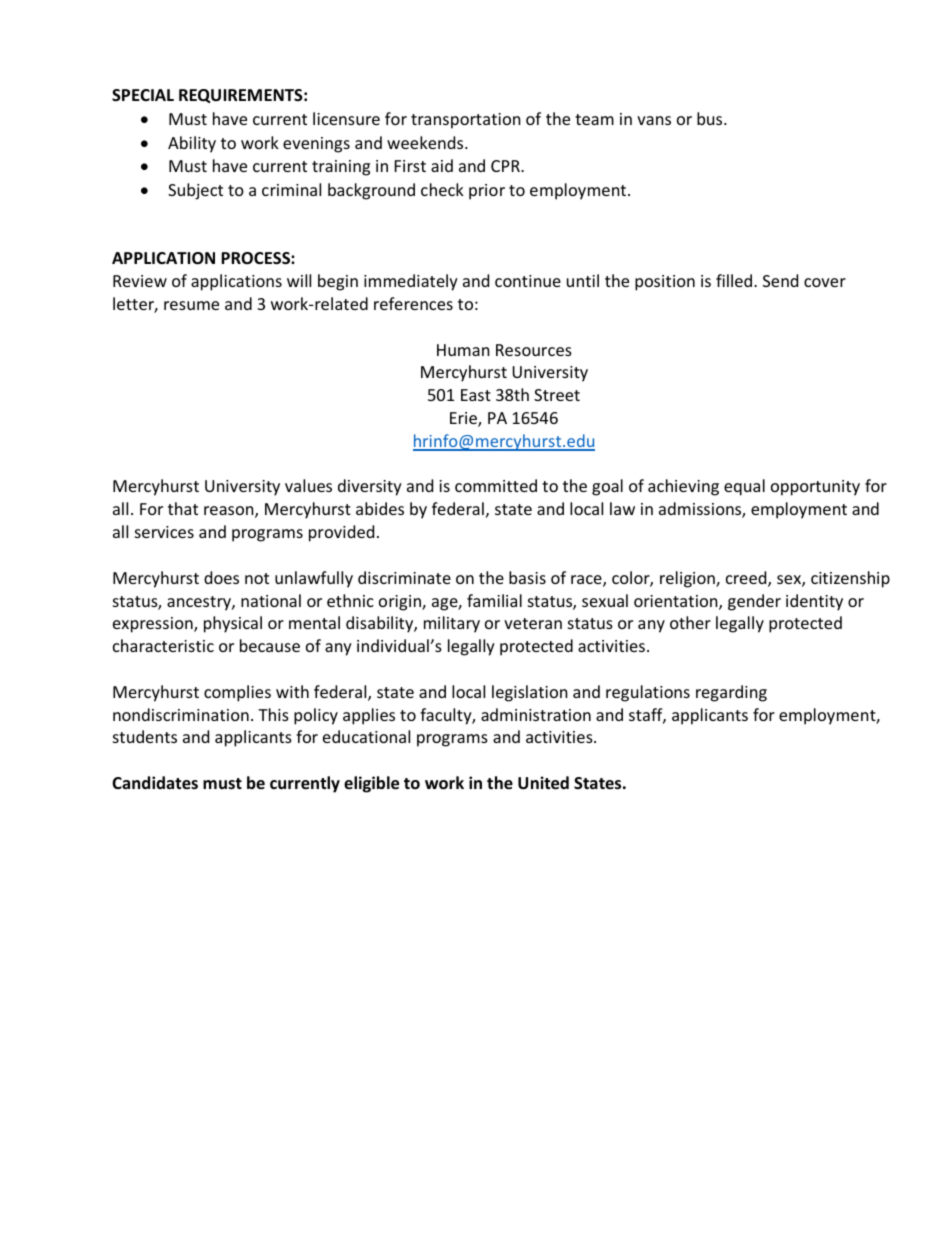 The height and width of the screenshot is (1233, 952). Describe the element at coordinates (780, 280) in the screenshot. I see `Send` at that location.
